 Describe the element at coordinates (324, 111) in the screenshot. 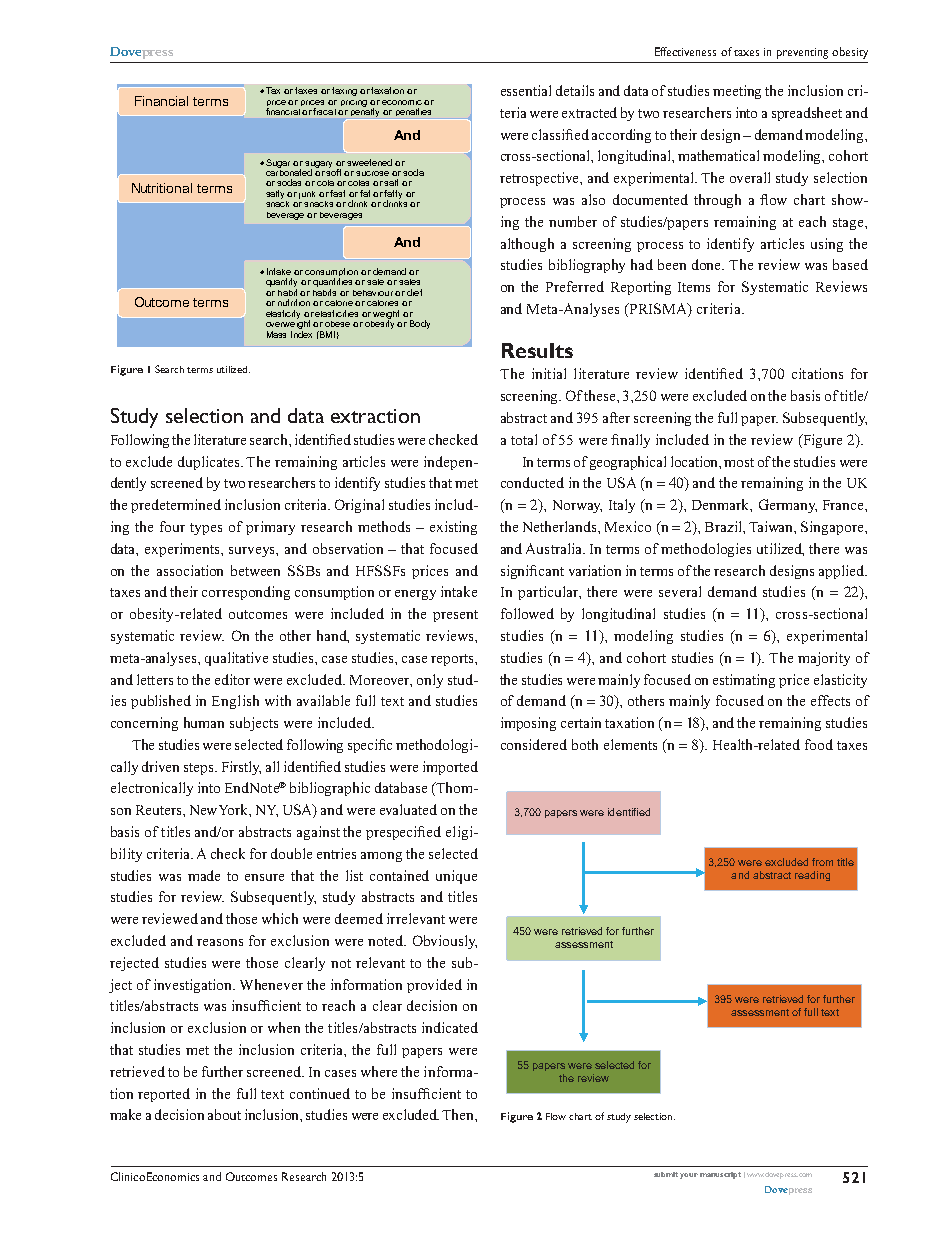

I see `fiscal` at that location.
